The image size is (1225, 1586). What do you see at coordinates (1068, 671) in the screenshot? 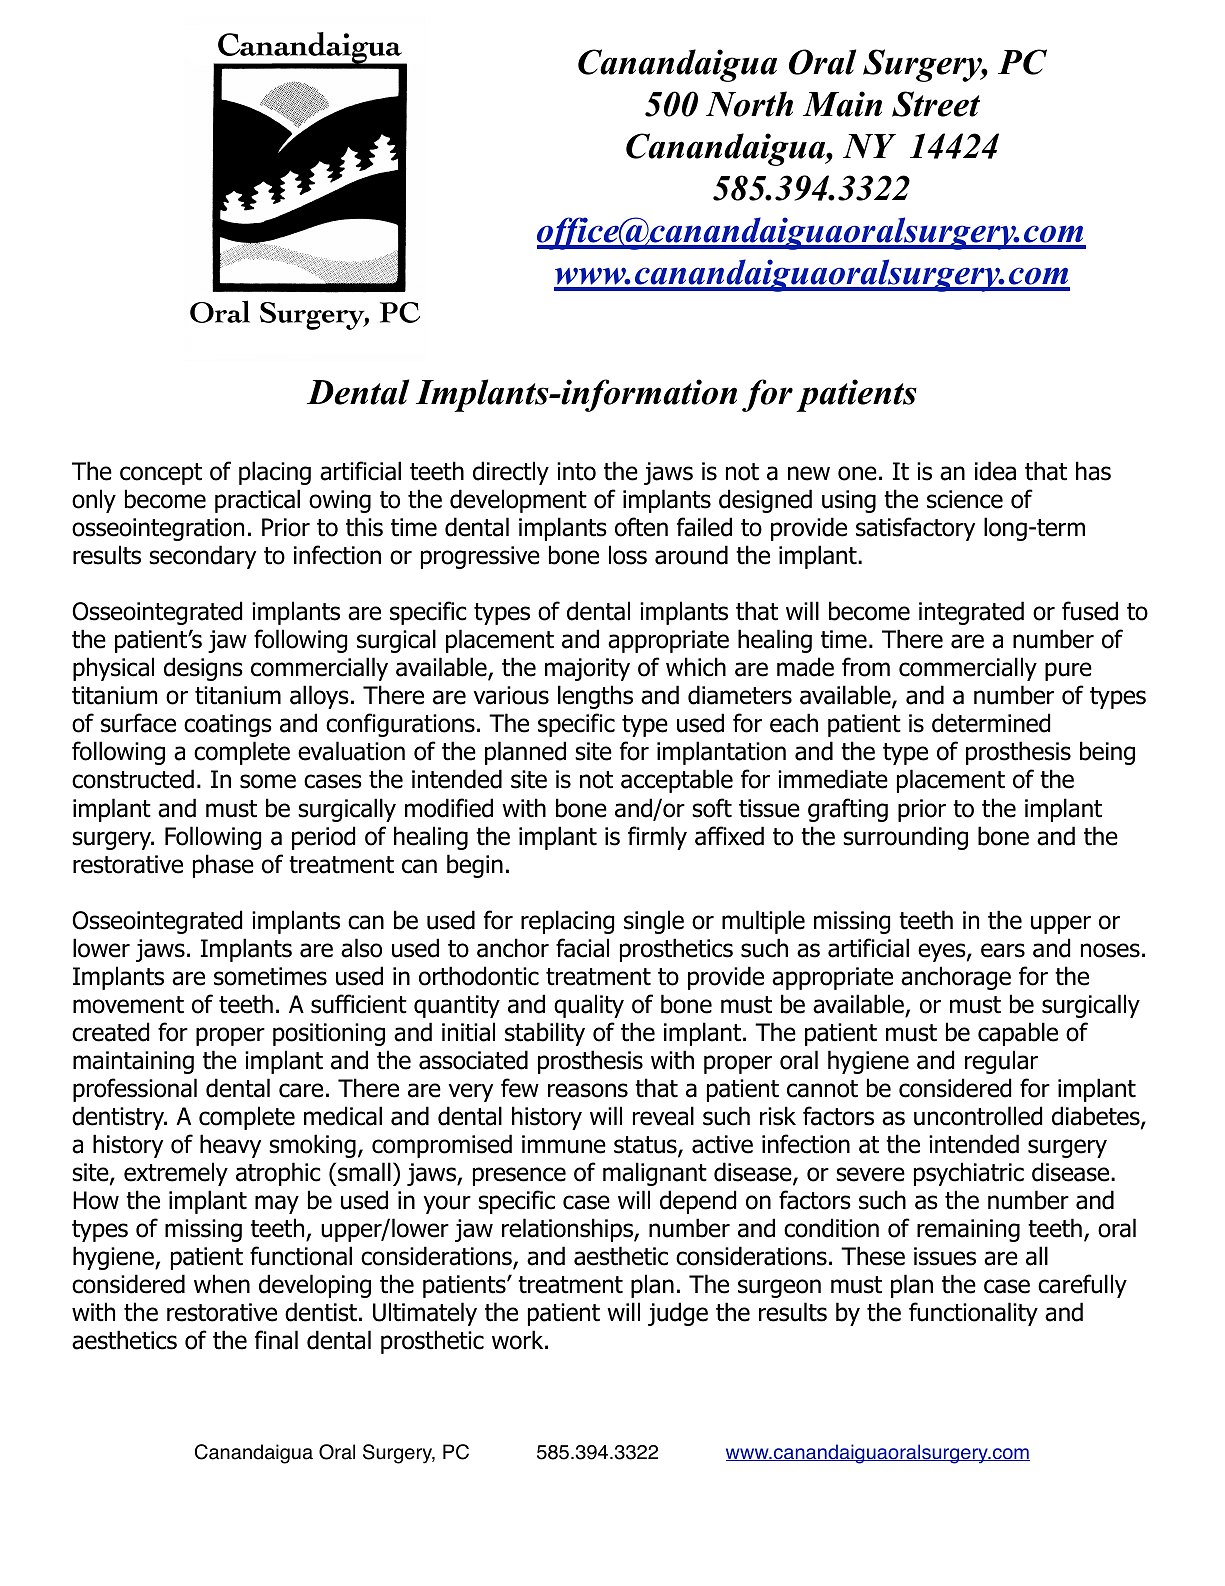
I see `pure` at bounding box center [1068, 671].
